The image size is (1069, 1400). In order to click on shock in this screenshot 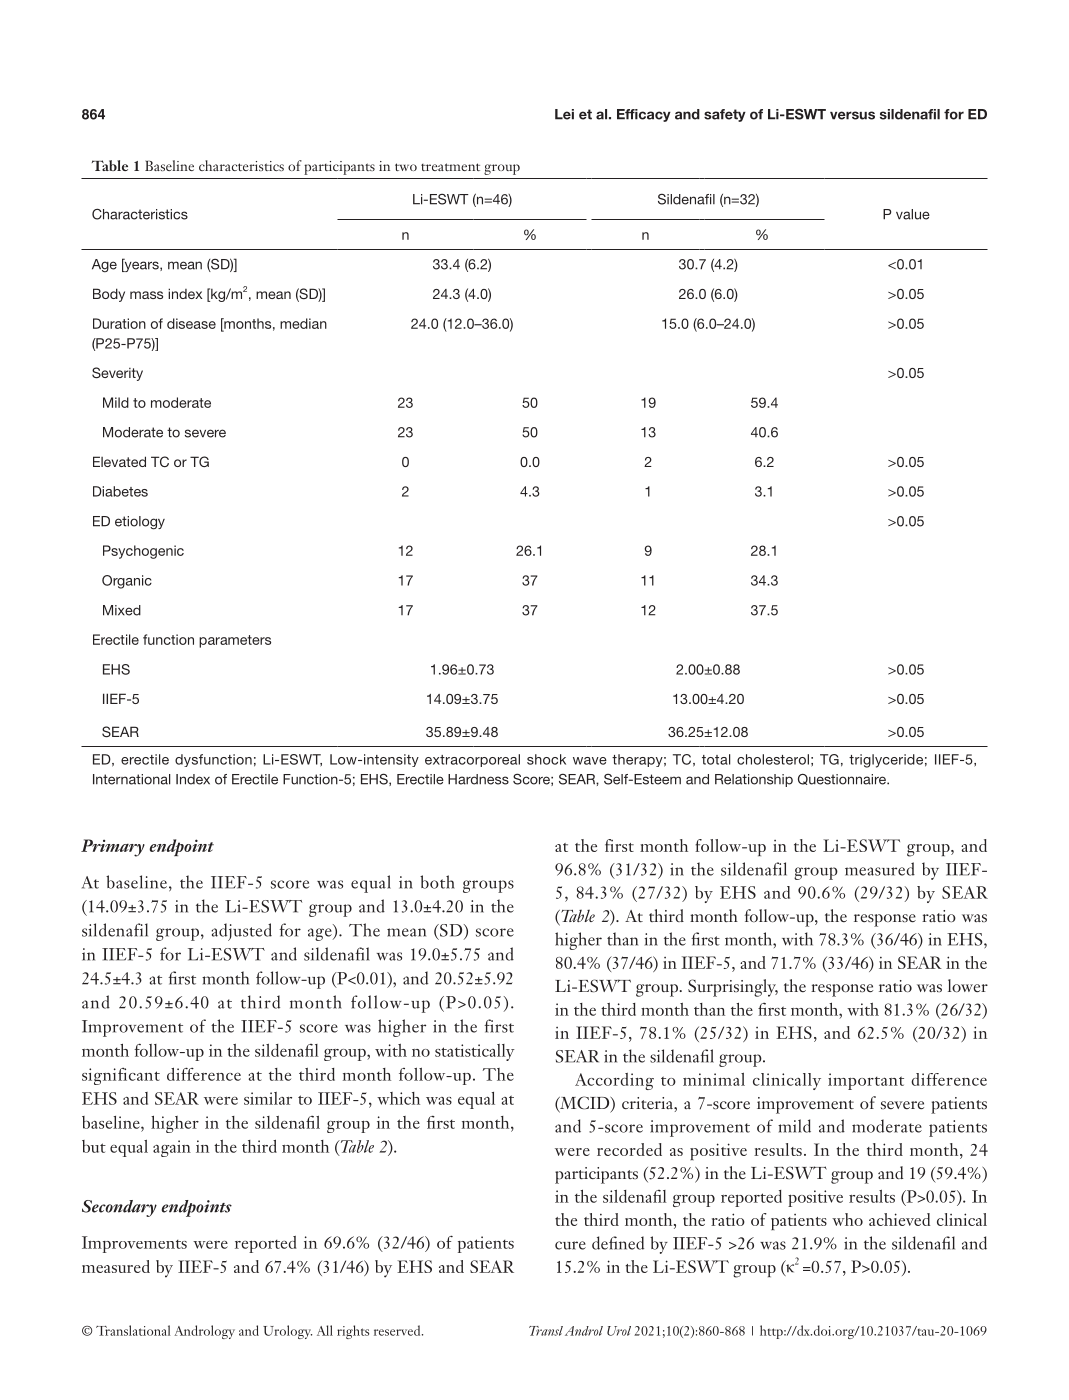, I will do `click(546, 759)`.
